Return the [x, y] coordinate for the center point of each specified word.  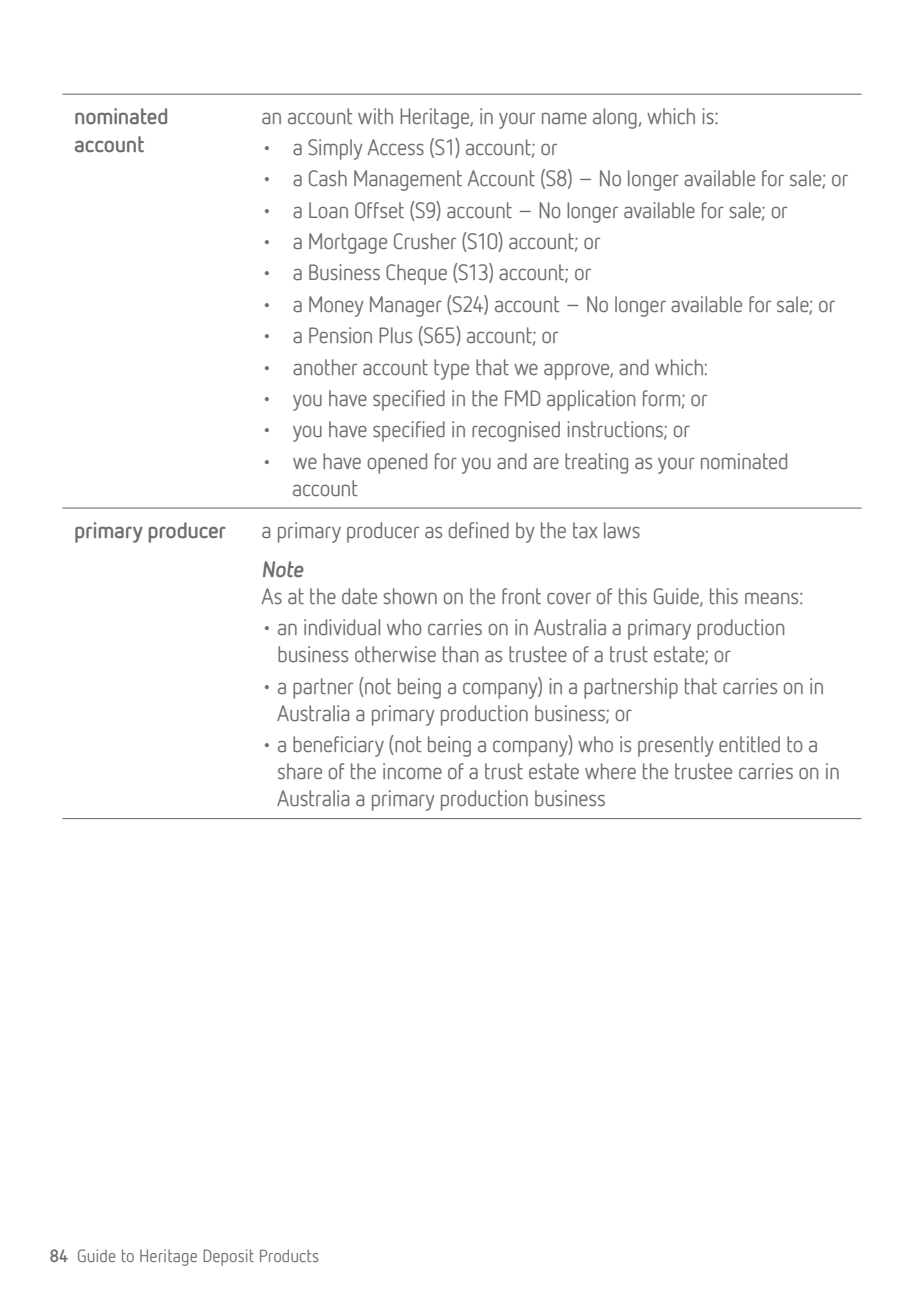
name [564, 118]
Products [289, 1255]
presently [676, 746]
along [615, 118]
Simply [335, 149]
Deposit [228, 1257]
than [460, 654]
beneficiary [338, 746]
